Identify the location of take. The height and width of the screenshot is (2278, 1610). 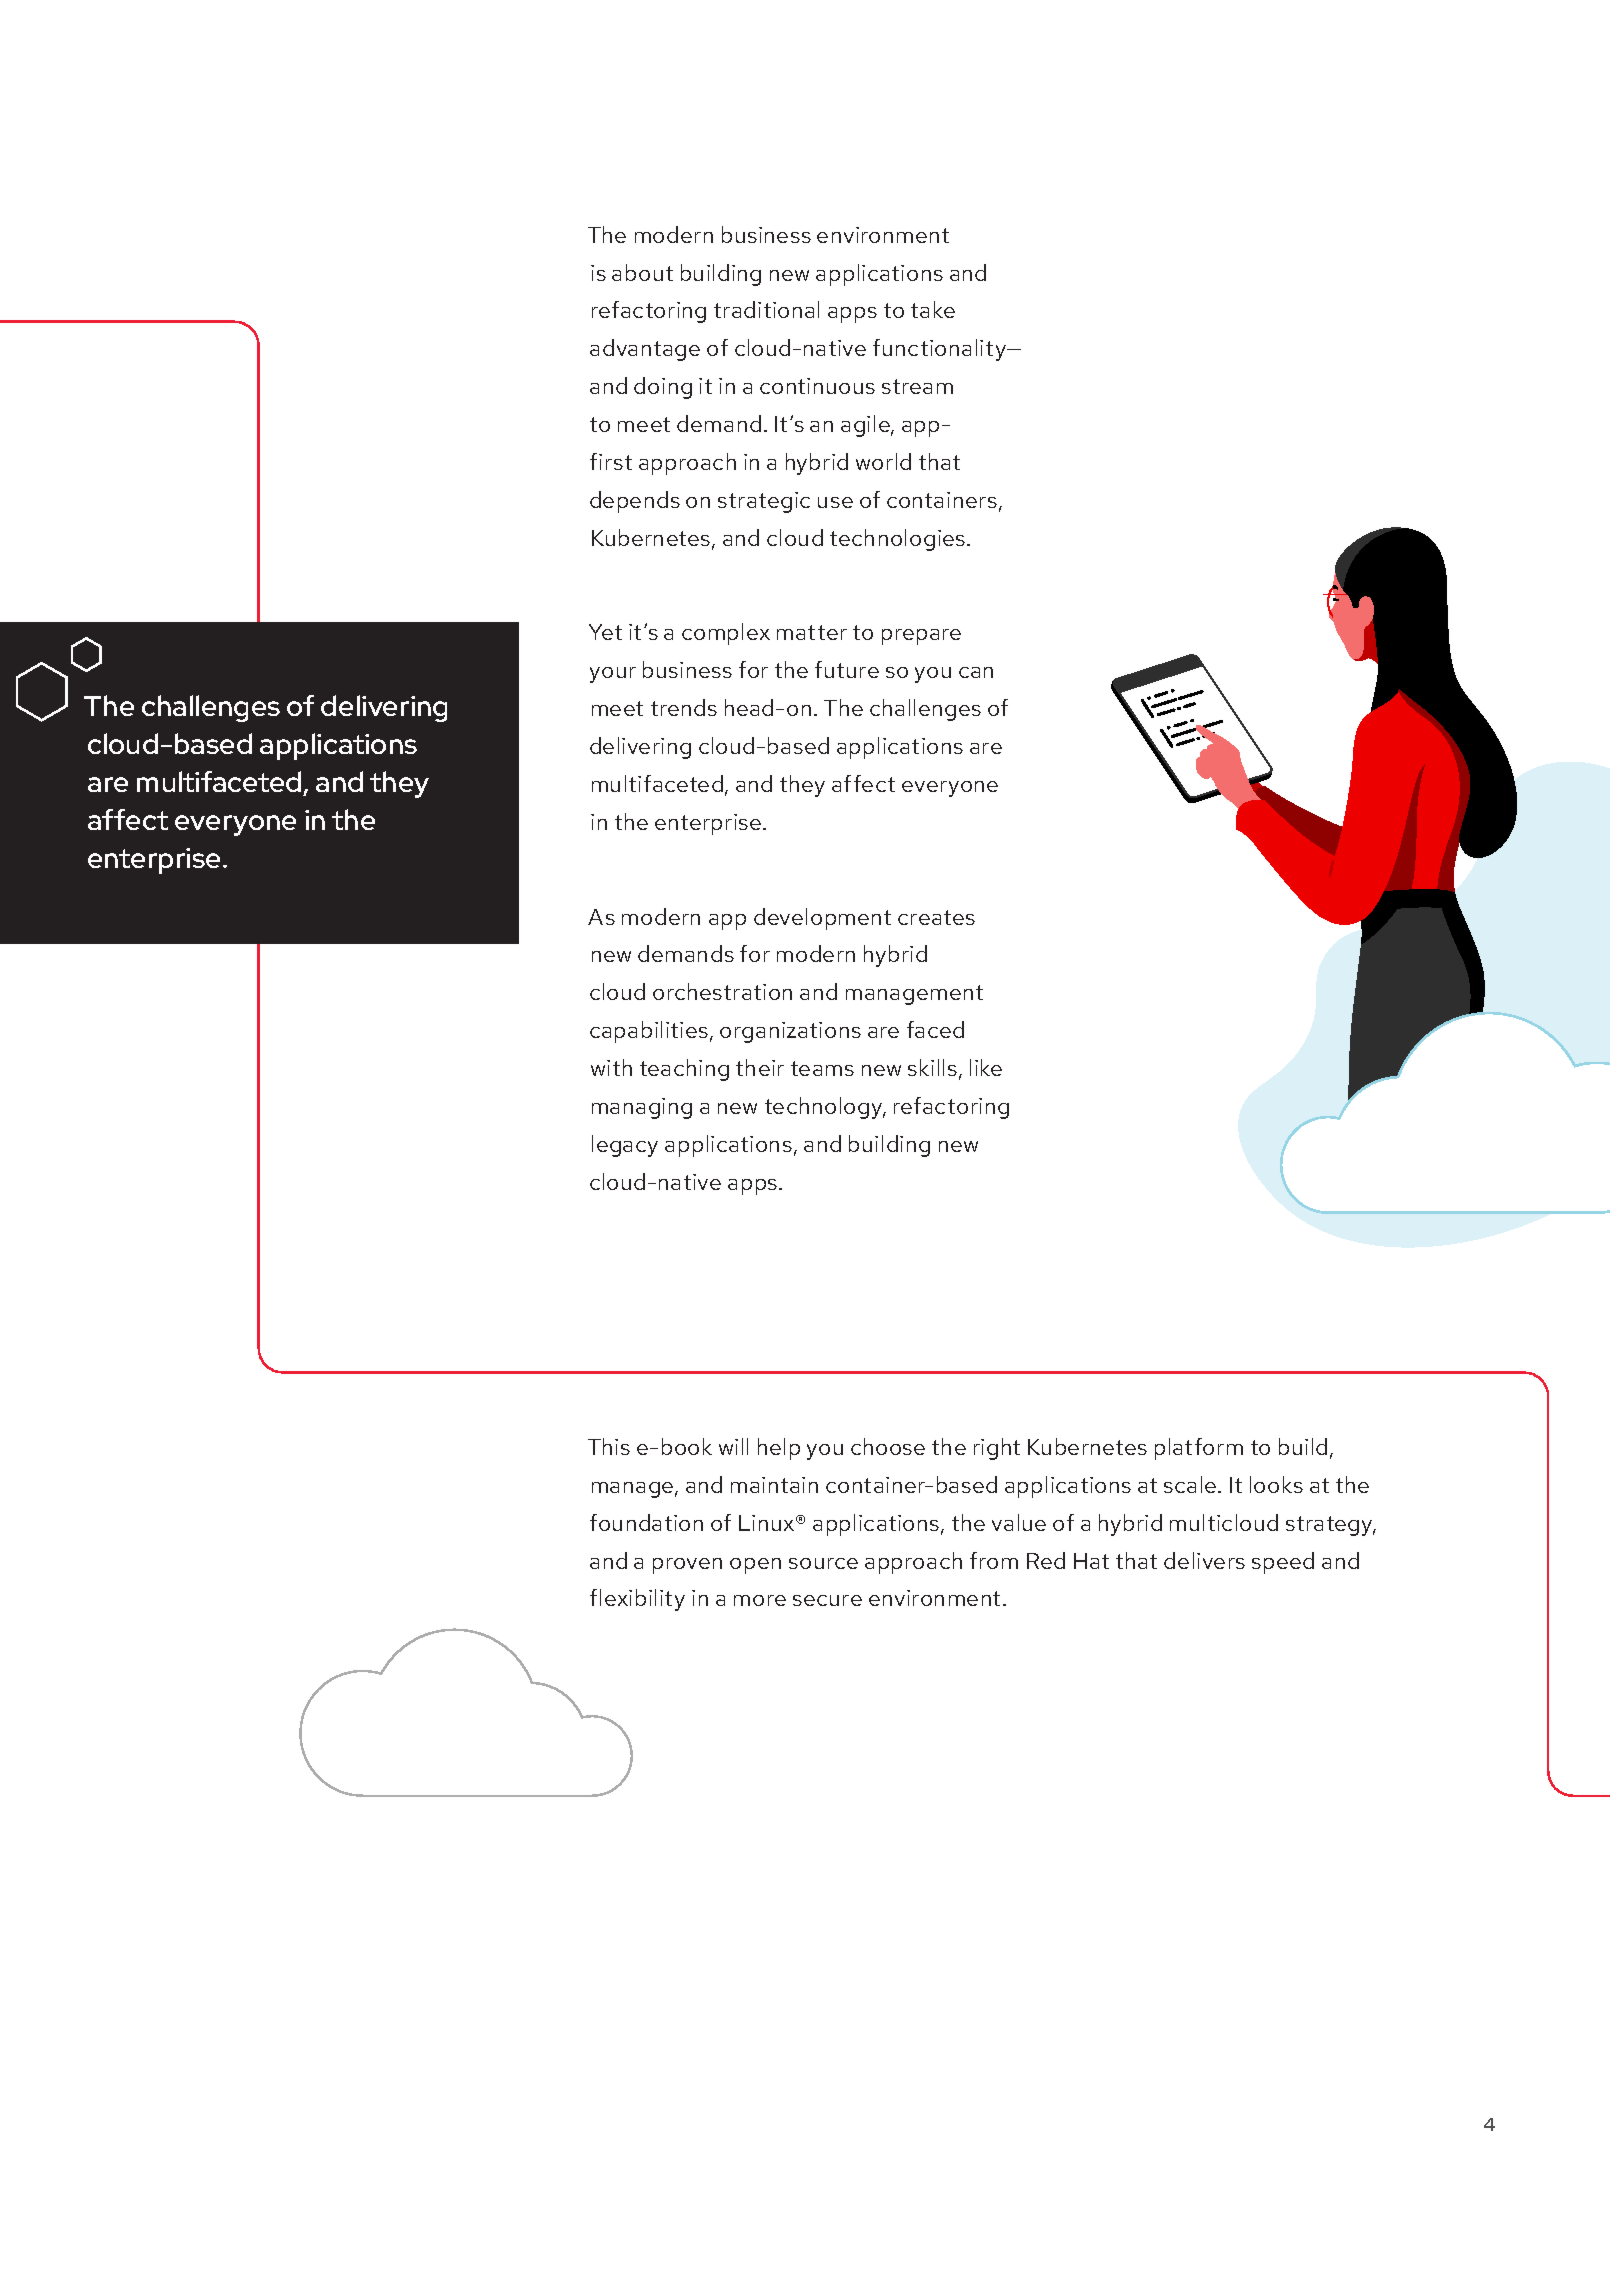
(933, 309).
